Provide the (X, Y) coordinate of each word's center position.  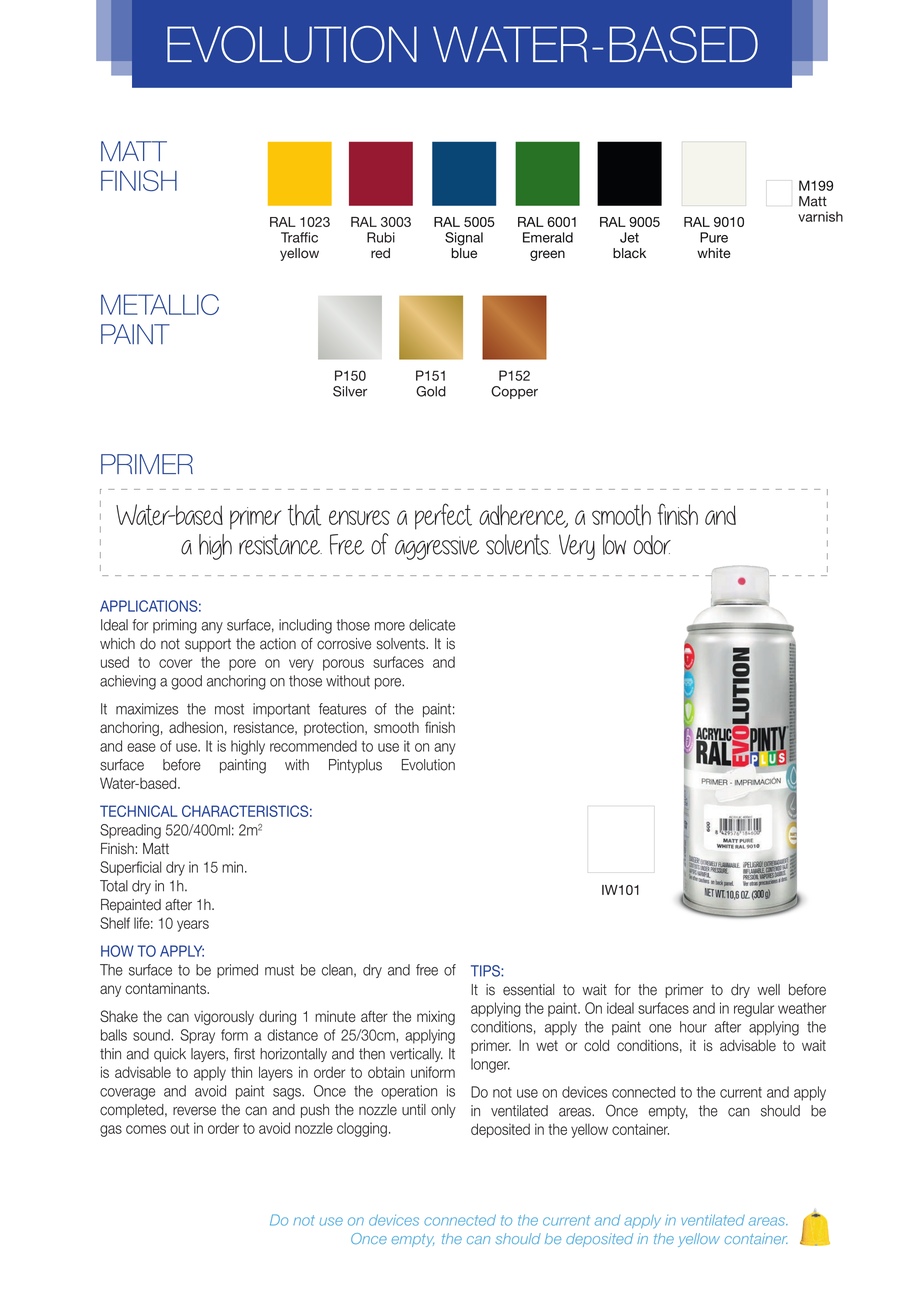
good (186, 682)
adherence (523, 516)
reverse (194, 1111)
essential (528, 990)
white (714, 253)
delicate (432, 625)
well (768, 990)
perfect (443, 516)
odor (652, 545)
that (304, 515)
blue (464, 252)
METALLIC (160, 304)
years (193, 926)
